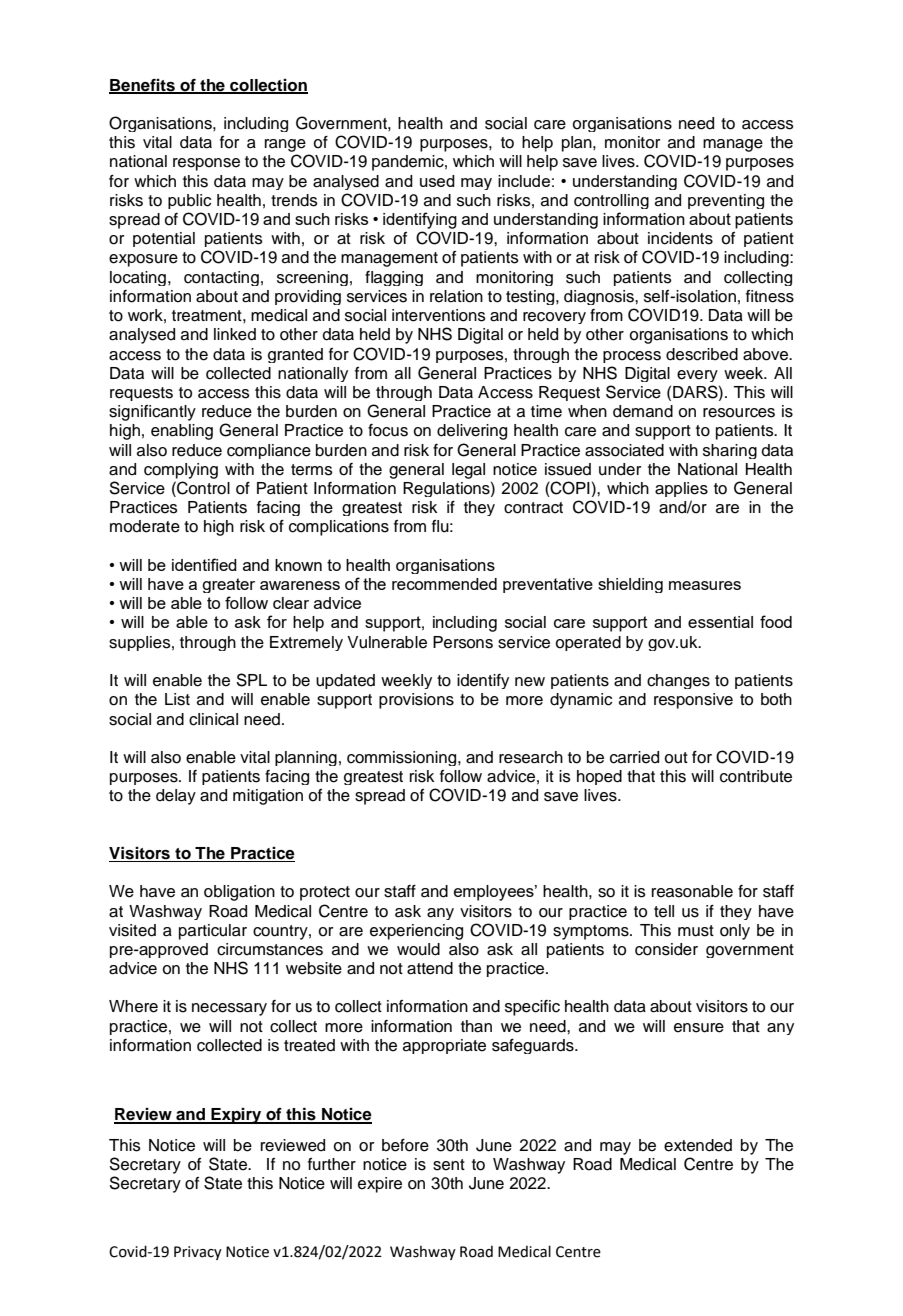 The height and width of the screenshot is (1316, 903). What do you see at coordinates (206, 164) in the screenshot?
I see `response` at bounding box center [206, 164].
